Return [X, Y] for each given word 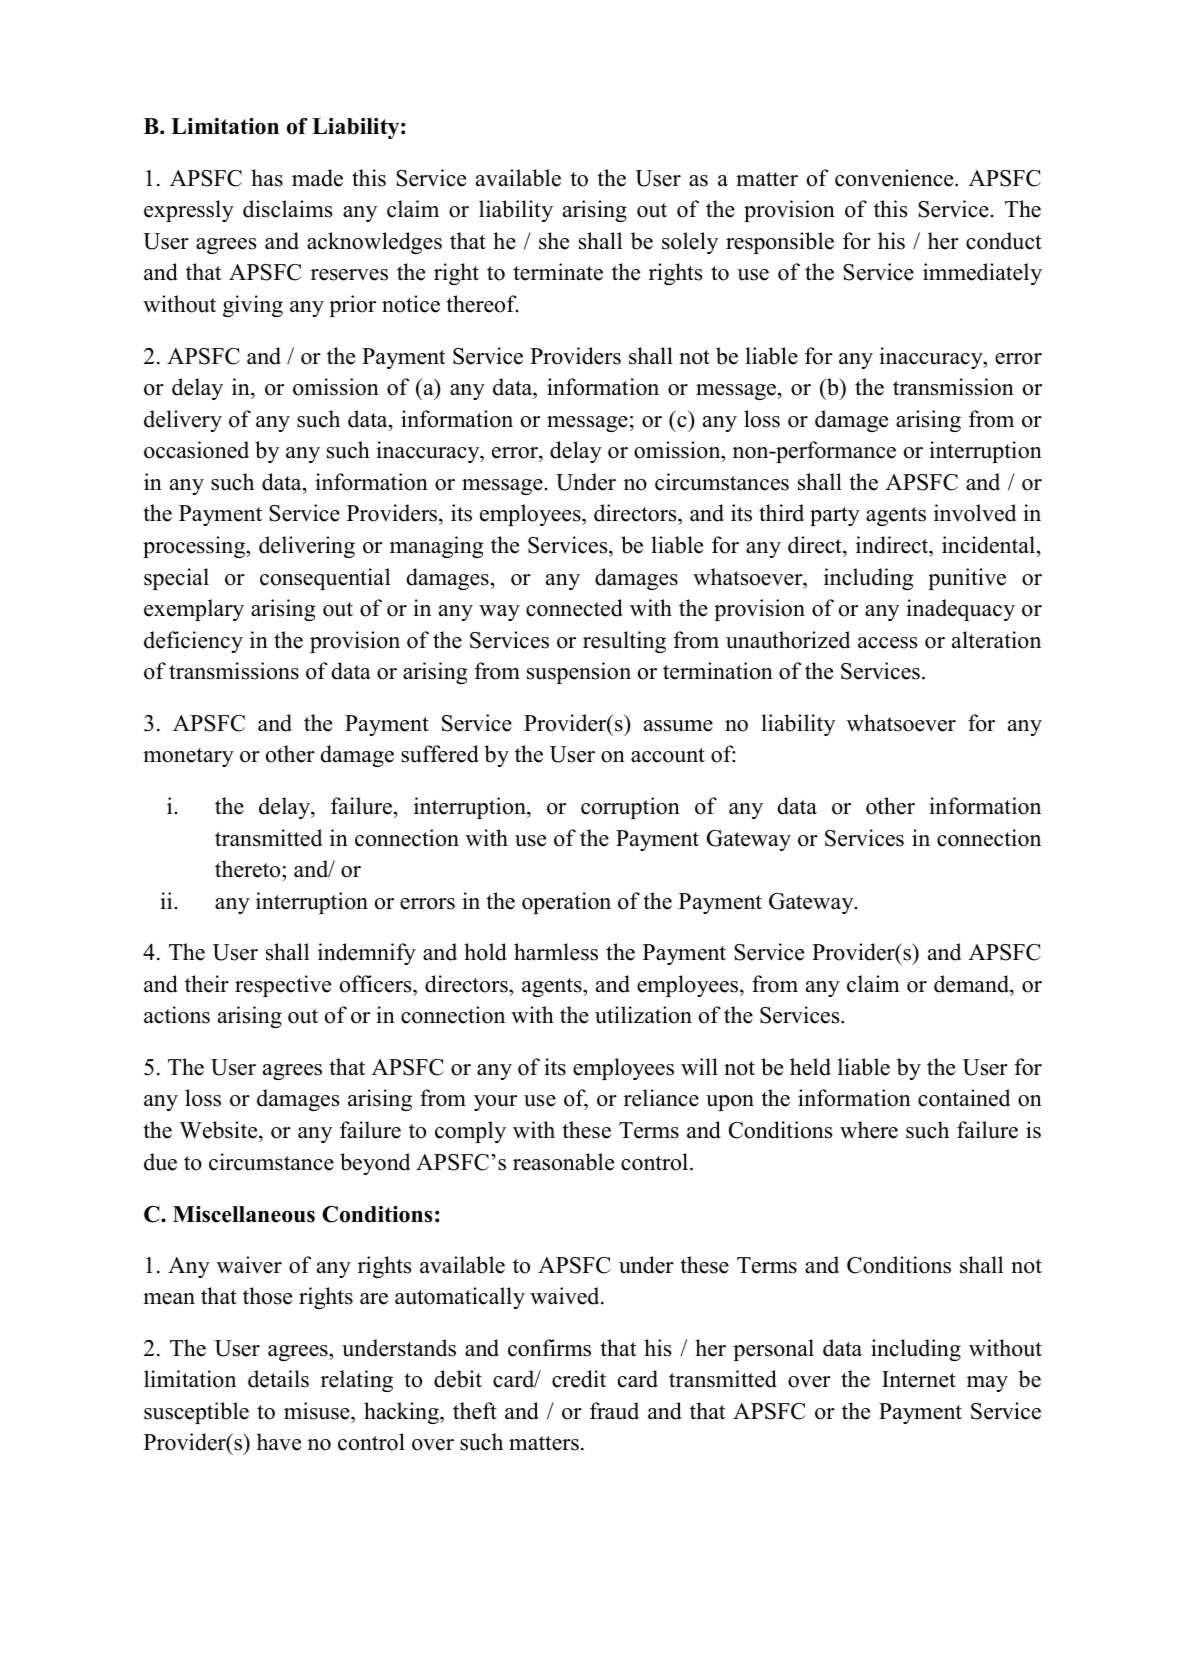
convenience [895, 178]
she [554, 241]
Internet [919, 1379]
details [278, 1379]
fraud [614, 1411]
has [267, 178]
